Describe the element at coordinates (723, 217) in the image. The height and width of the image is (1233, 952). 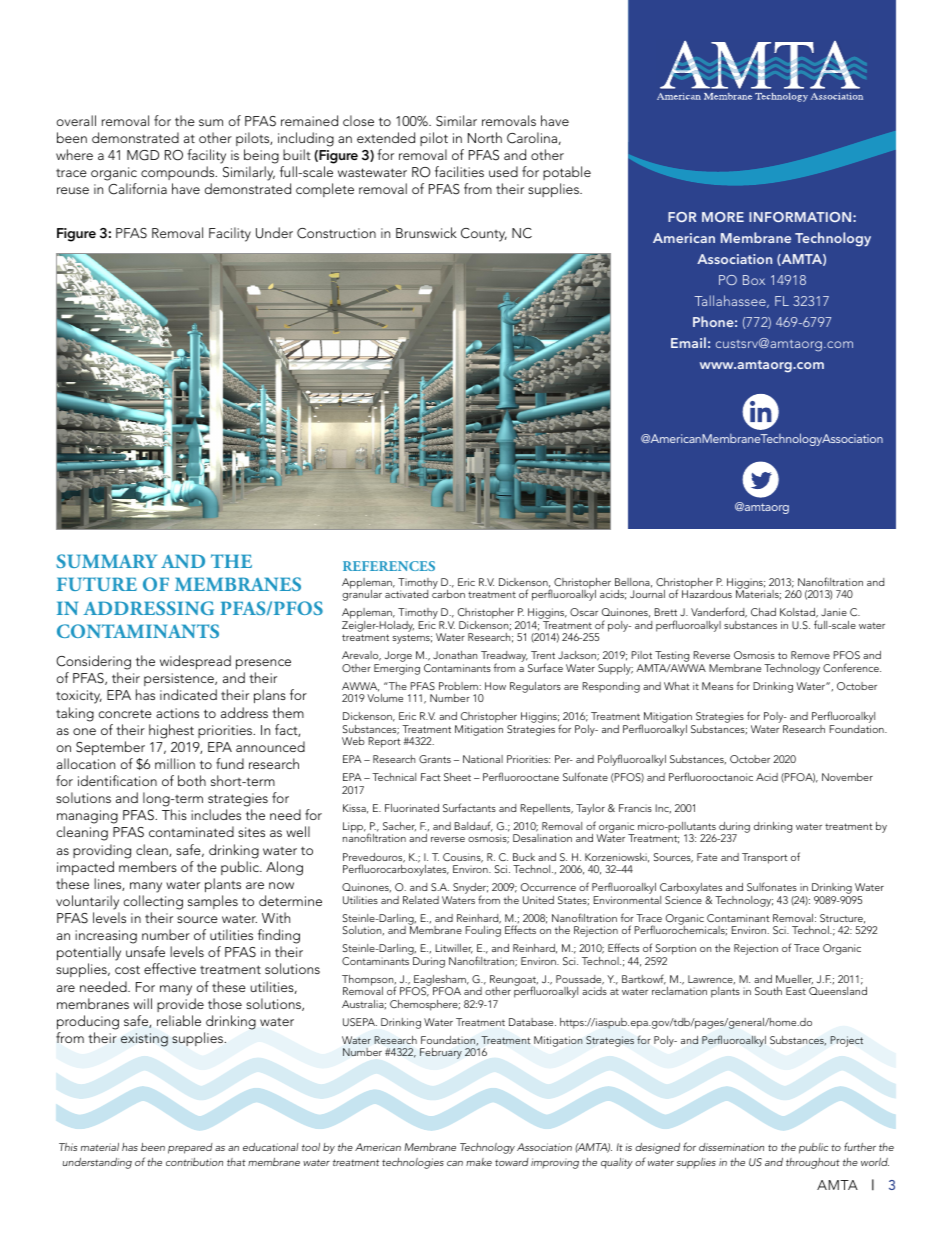
I see `MORE` at that location.
